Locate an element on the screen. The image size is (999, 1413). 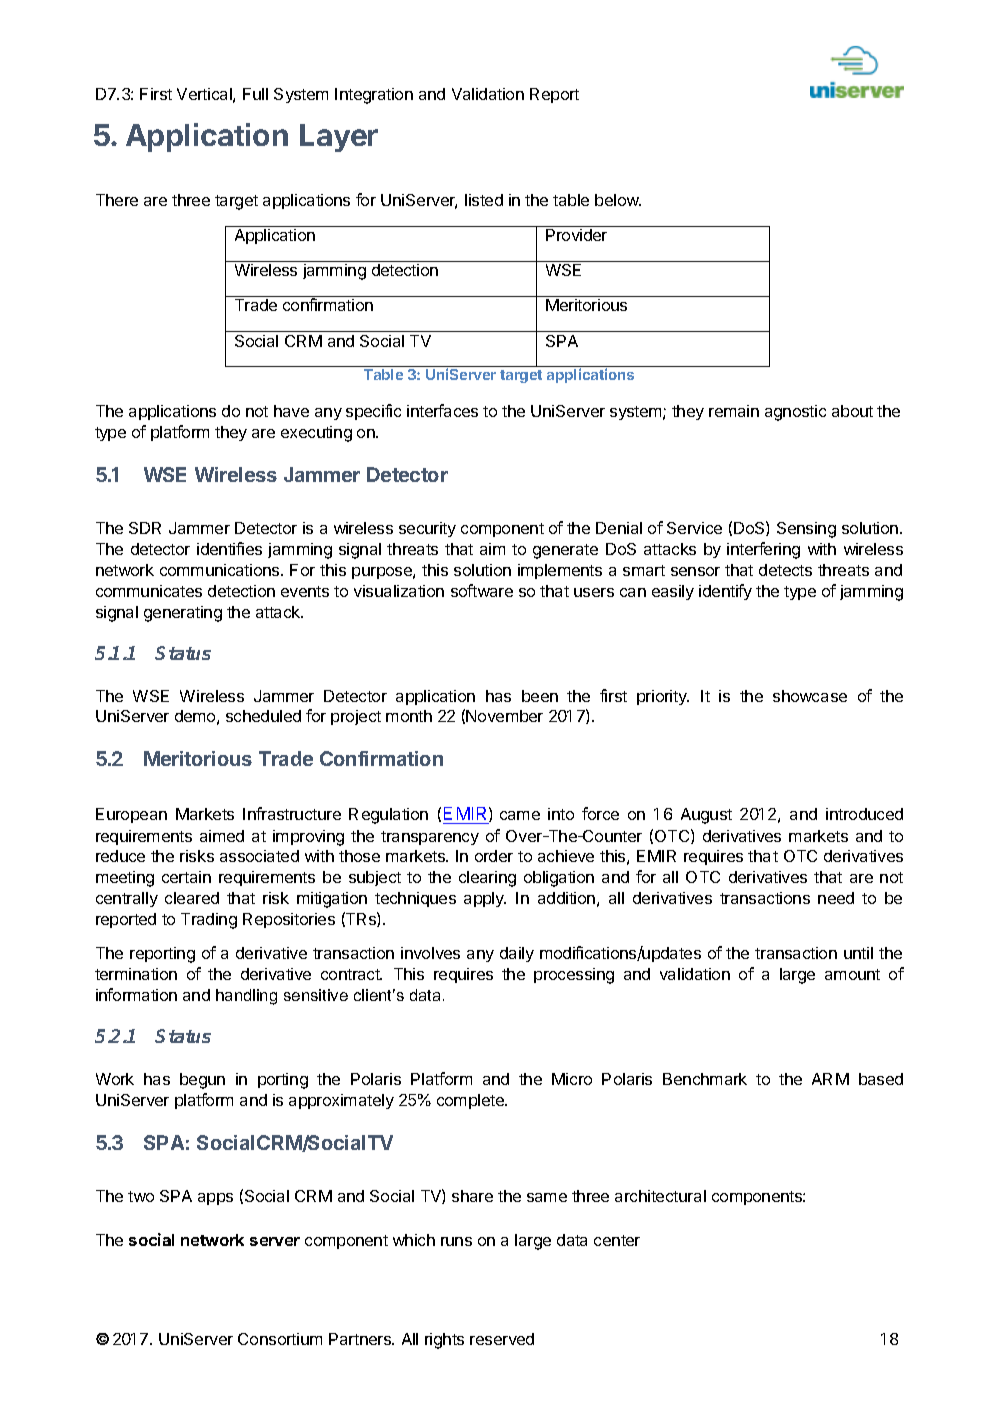
below is located at coordinates (618, 200).
